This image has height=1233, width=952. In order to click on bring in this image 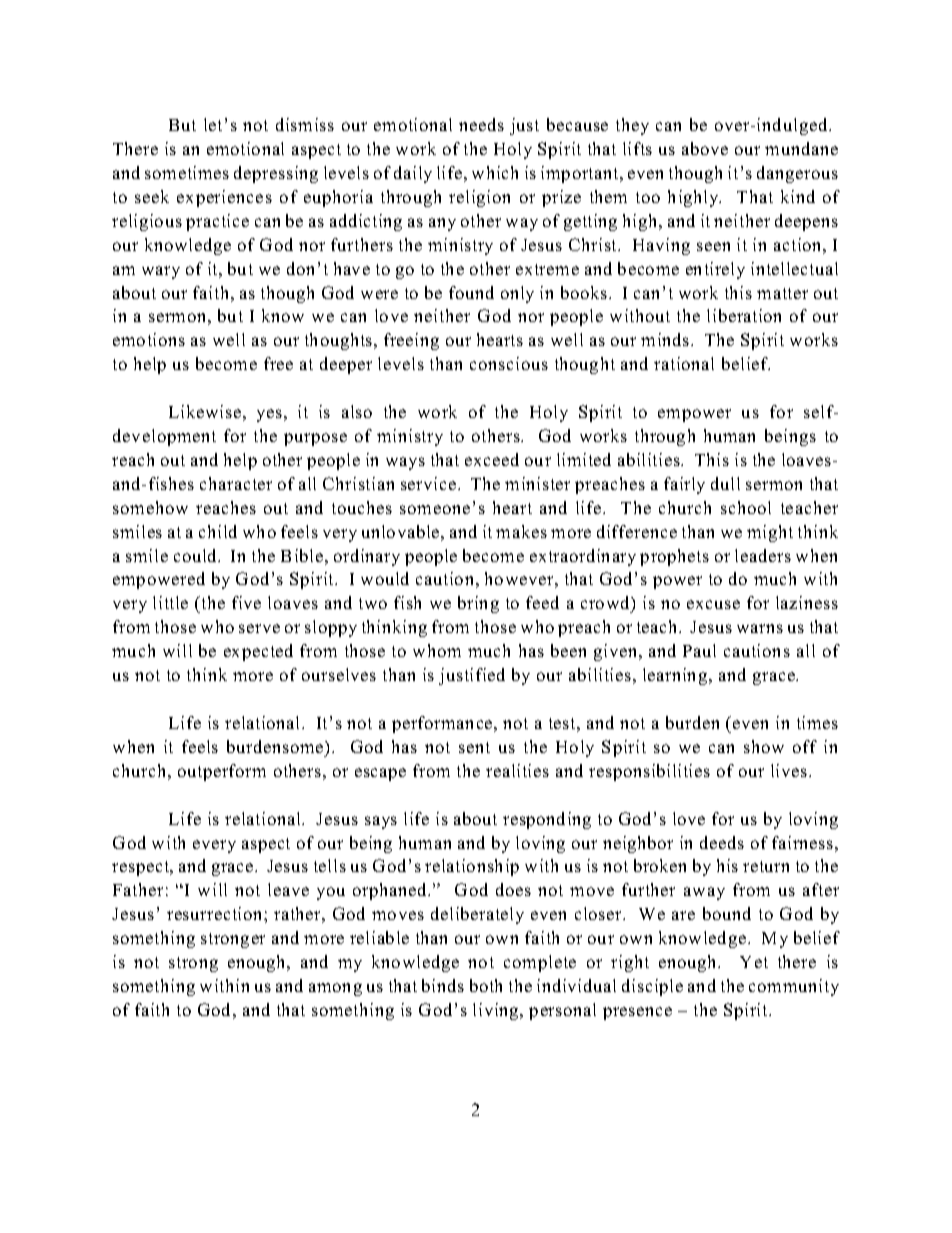, I will do `click(478, 604)`.
